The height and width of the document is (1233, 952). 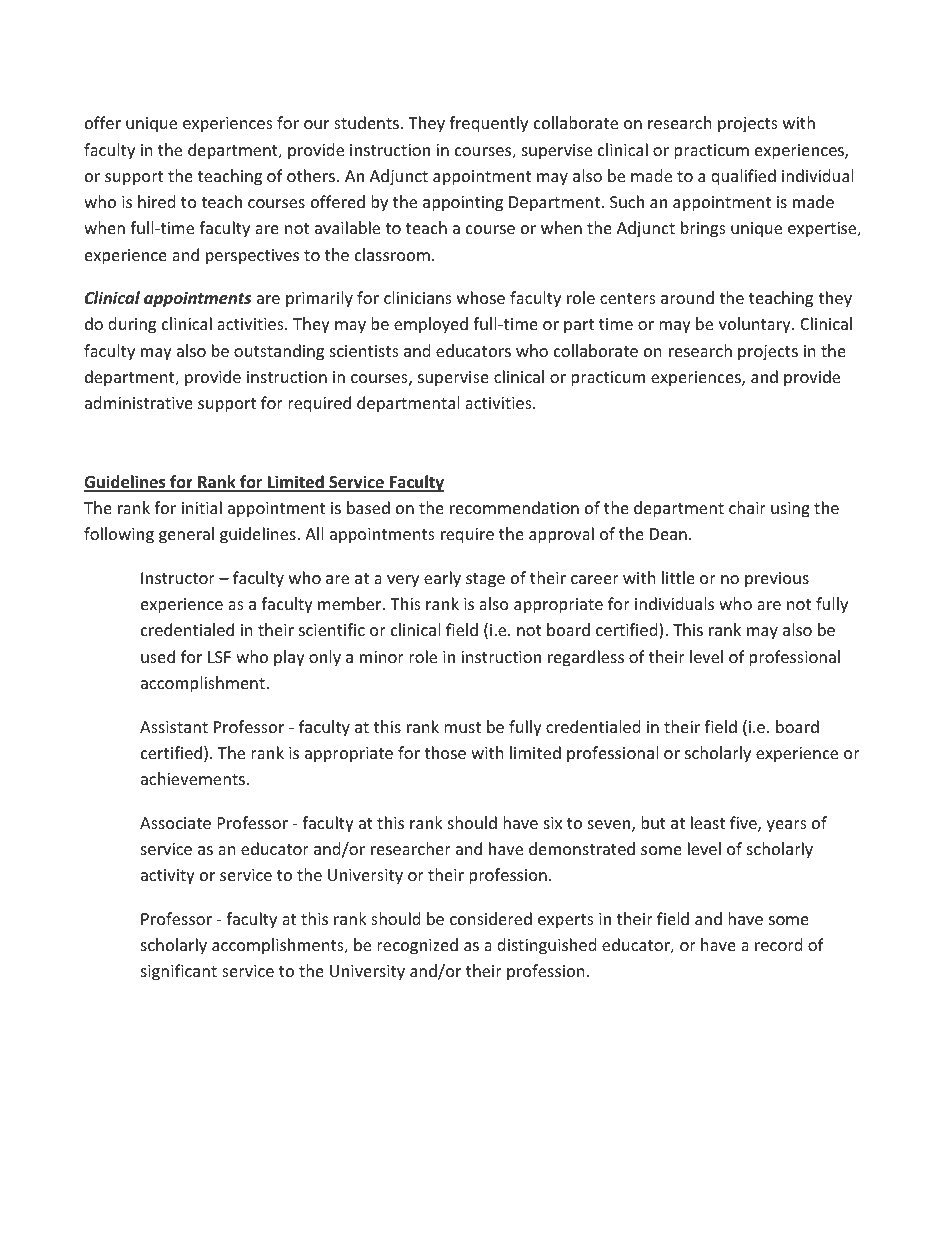 I want to click on employed, so click(x=431, y=325).
